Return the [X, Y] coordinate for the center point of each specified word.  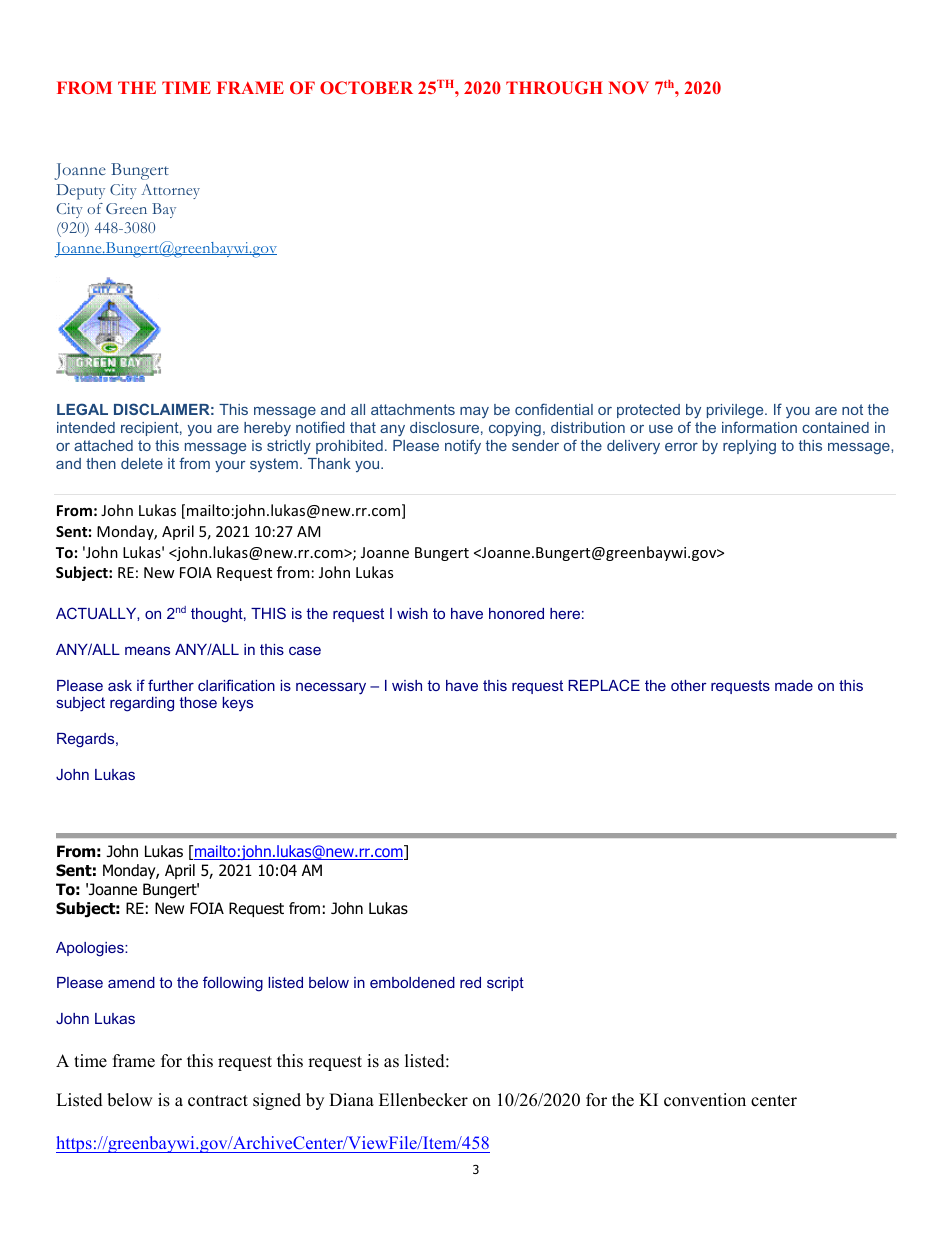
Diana [351, 1099]
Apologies [91, 949]
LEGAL [82, 409]
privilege [736, 411]
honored [516, 613]
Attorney [170, 191]
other [689, 685]
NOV [628, 87]
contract [218, 1101]
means [147, 650]
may [474, 412]
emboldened [412, 982]
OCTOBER [366, 87]
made [794, 685]
